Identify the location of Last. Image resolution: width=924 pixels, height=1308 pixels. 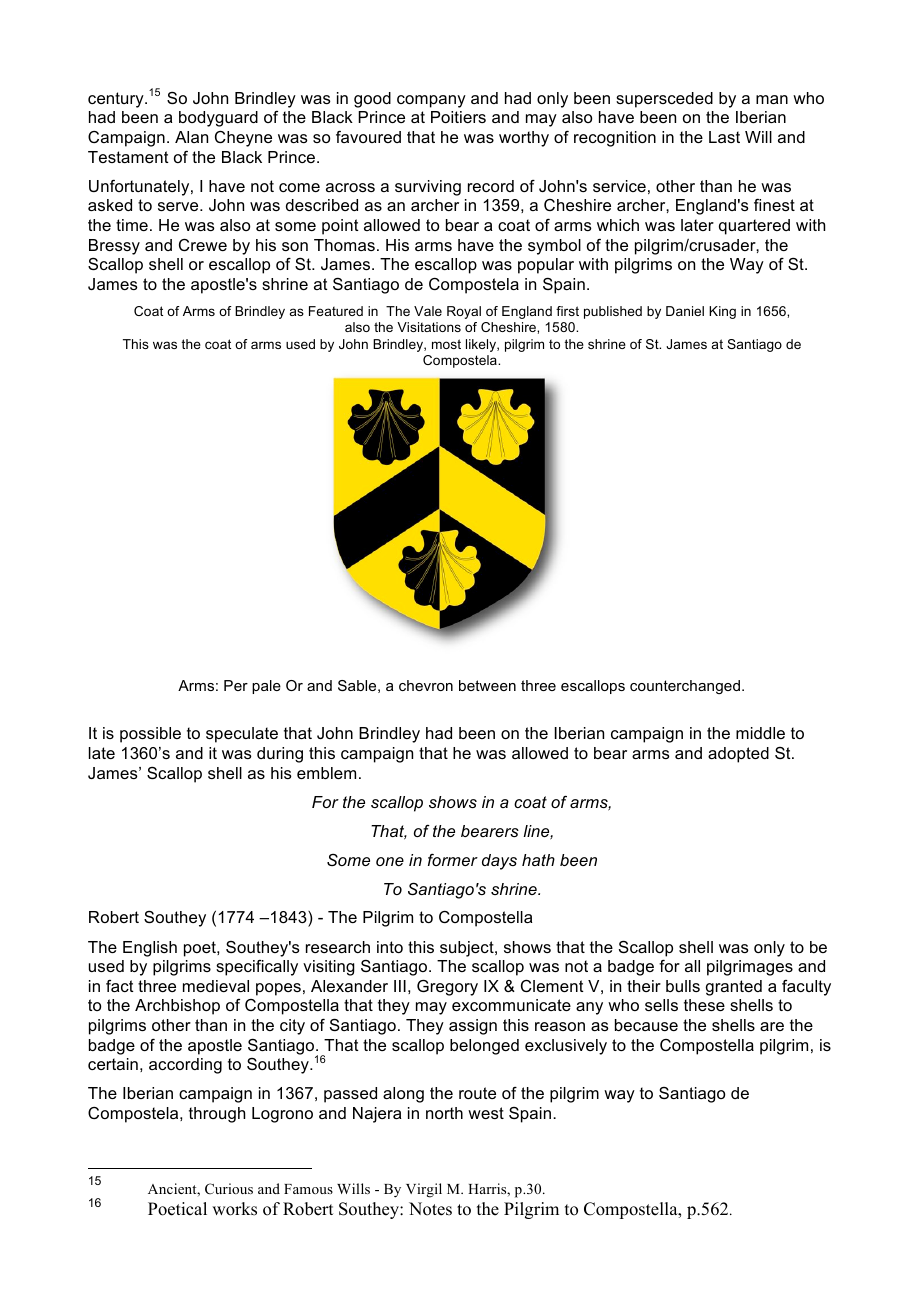
(724, 137).
